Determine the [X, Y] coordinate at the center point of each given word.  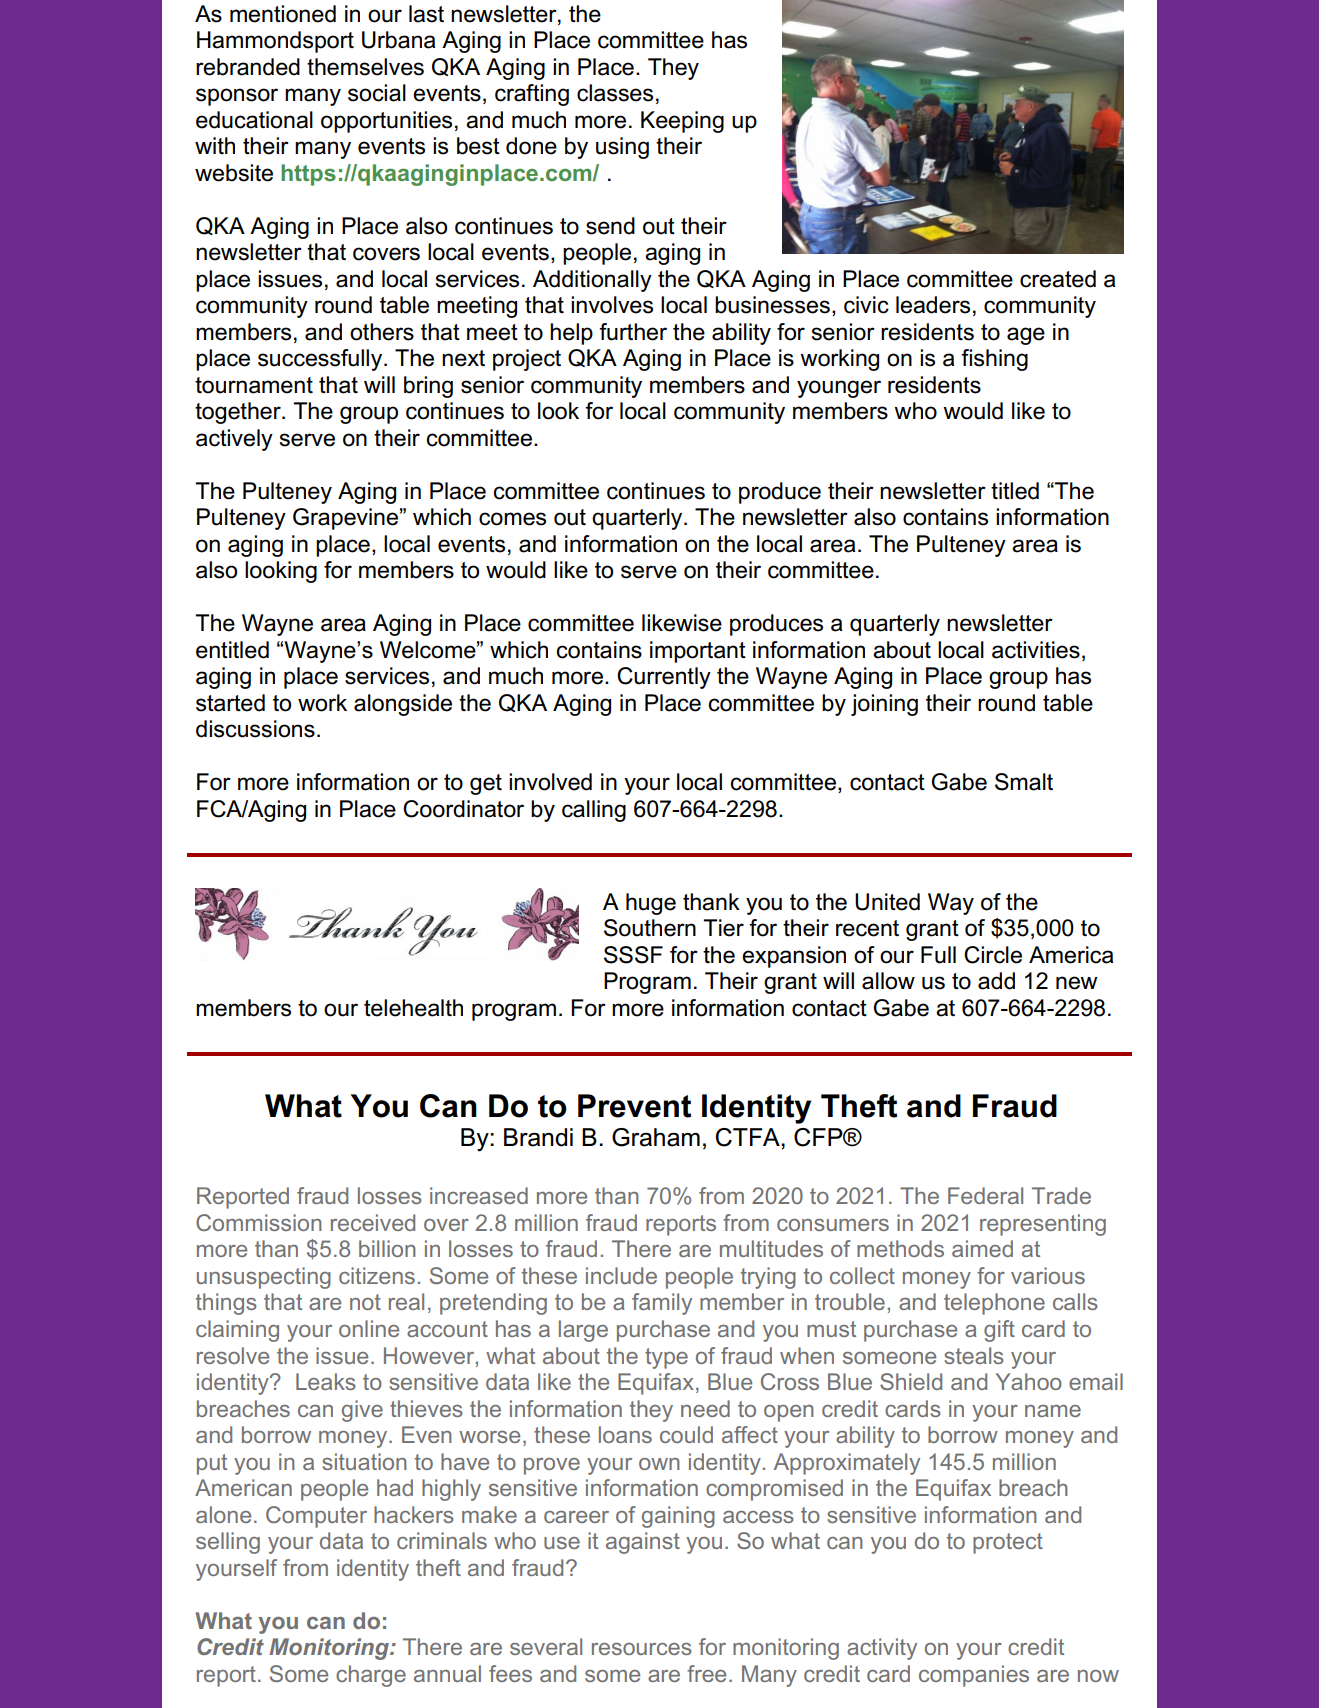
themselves [365, 67]
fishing [994, 360]
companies [974, 1676]
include [621, 1275]
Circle [993, 955]
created [1058, 279]
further [633, 332]
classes [615, 93]
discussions [255, 729]
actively [234, 440]
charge [371, 1676]
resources [642, 1649]
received [373, 1222]
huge [651, 904]
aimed [982, 1248]
